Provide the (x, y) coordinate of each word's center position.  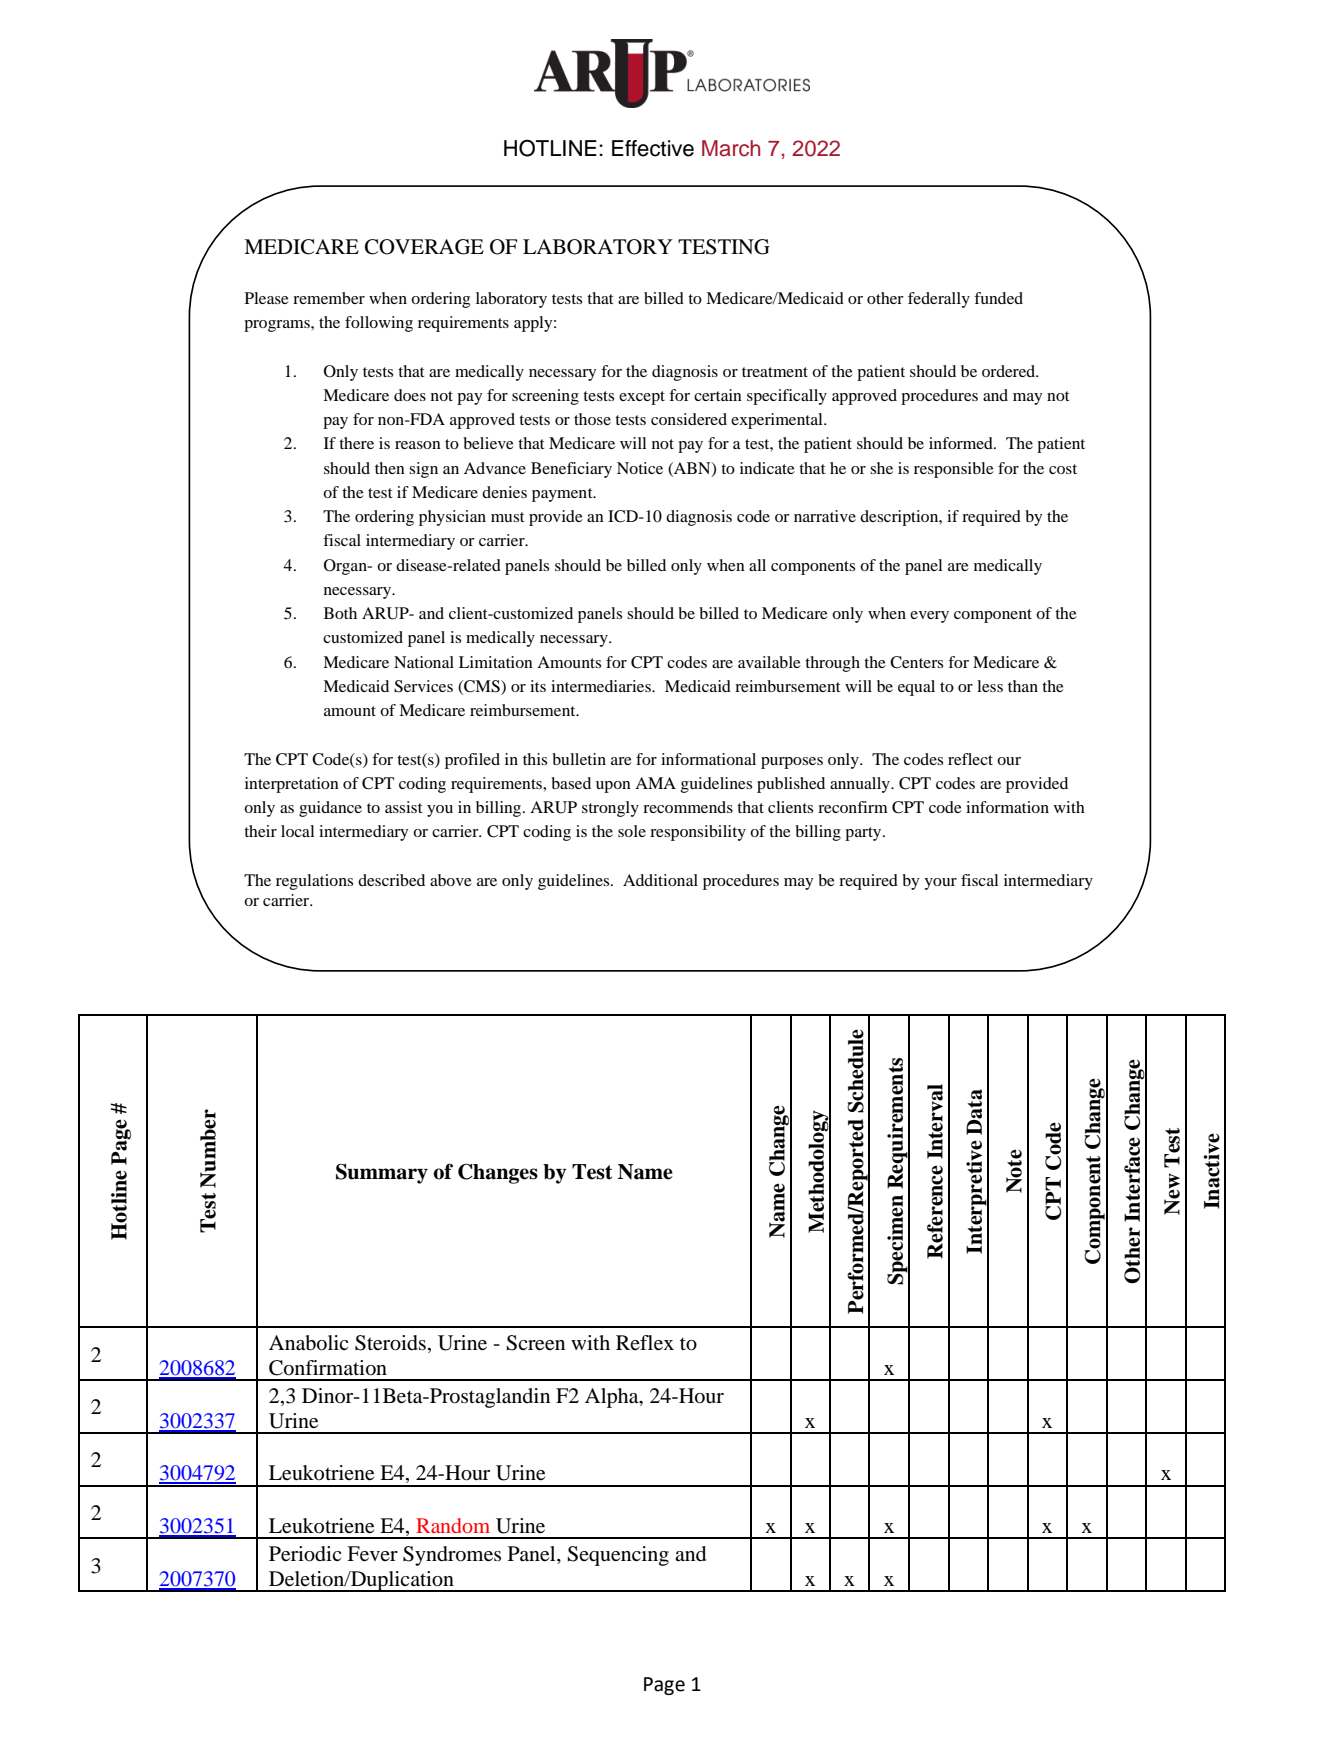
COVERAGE (424, 247)
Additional (660, 880)
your (940, 884)
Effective (653, 148)
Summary (382, 1174)
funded (998, 298)
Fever (372, 1554)
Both (340, 613)
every (929, 617)
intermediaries (602, 686)
